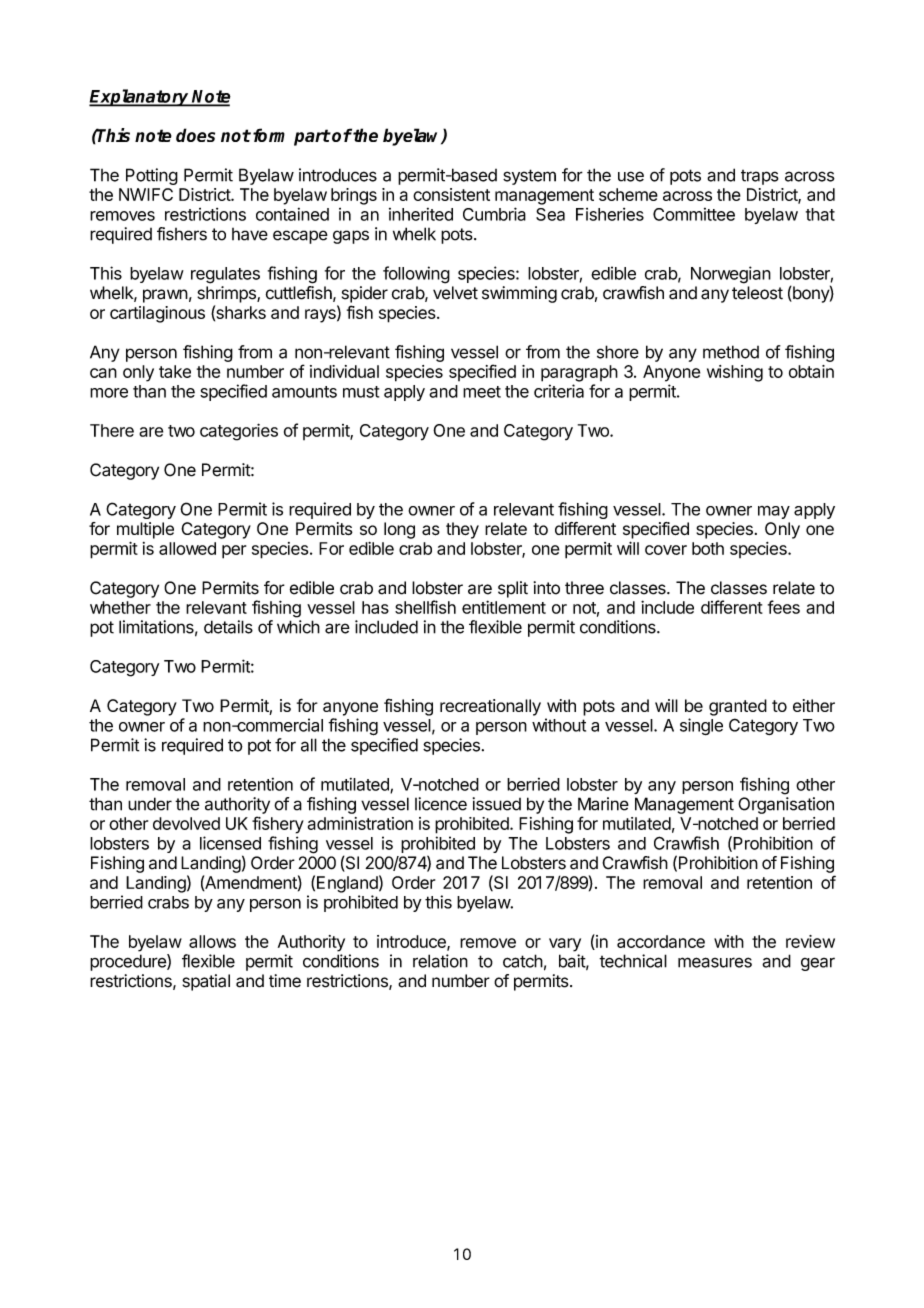 The image size is (924, 1308). Describe the element at coordinates (228, 627) in the screenshot. I see `details` at that location.
